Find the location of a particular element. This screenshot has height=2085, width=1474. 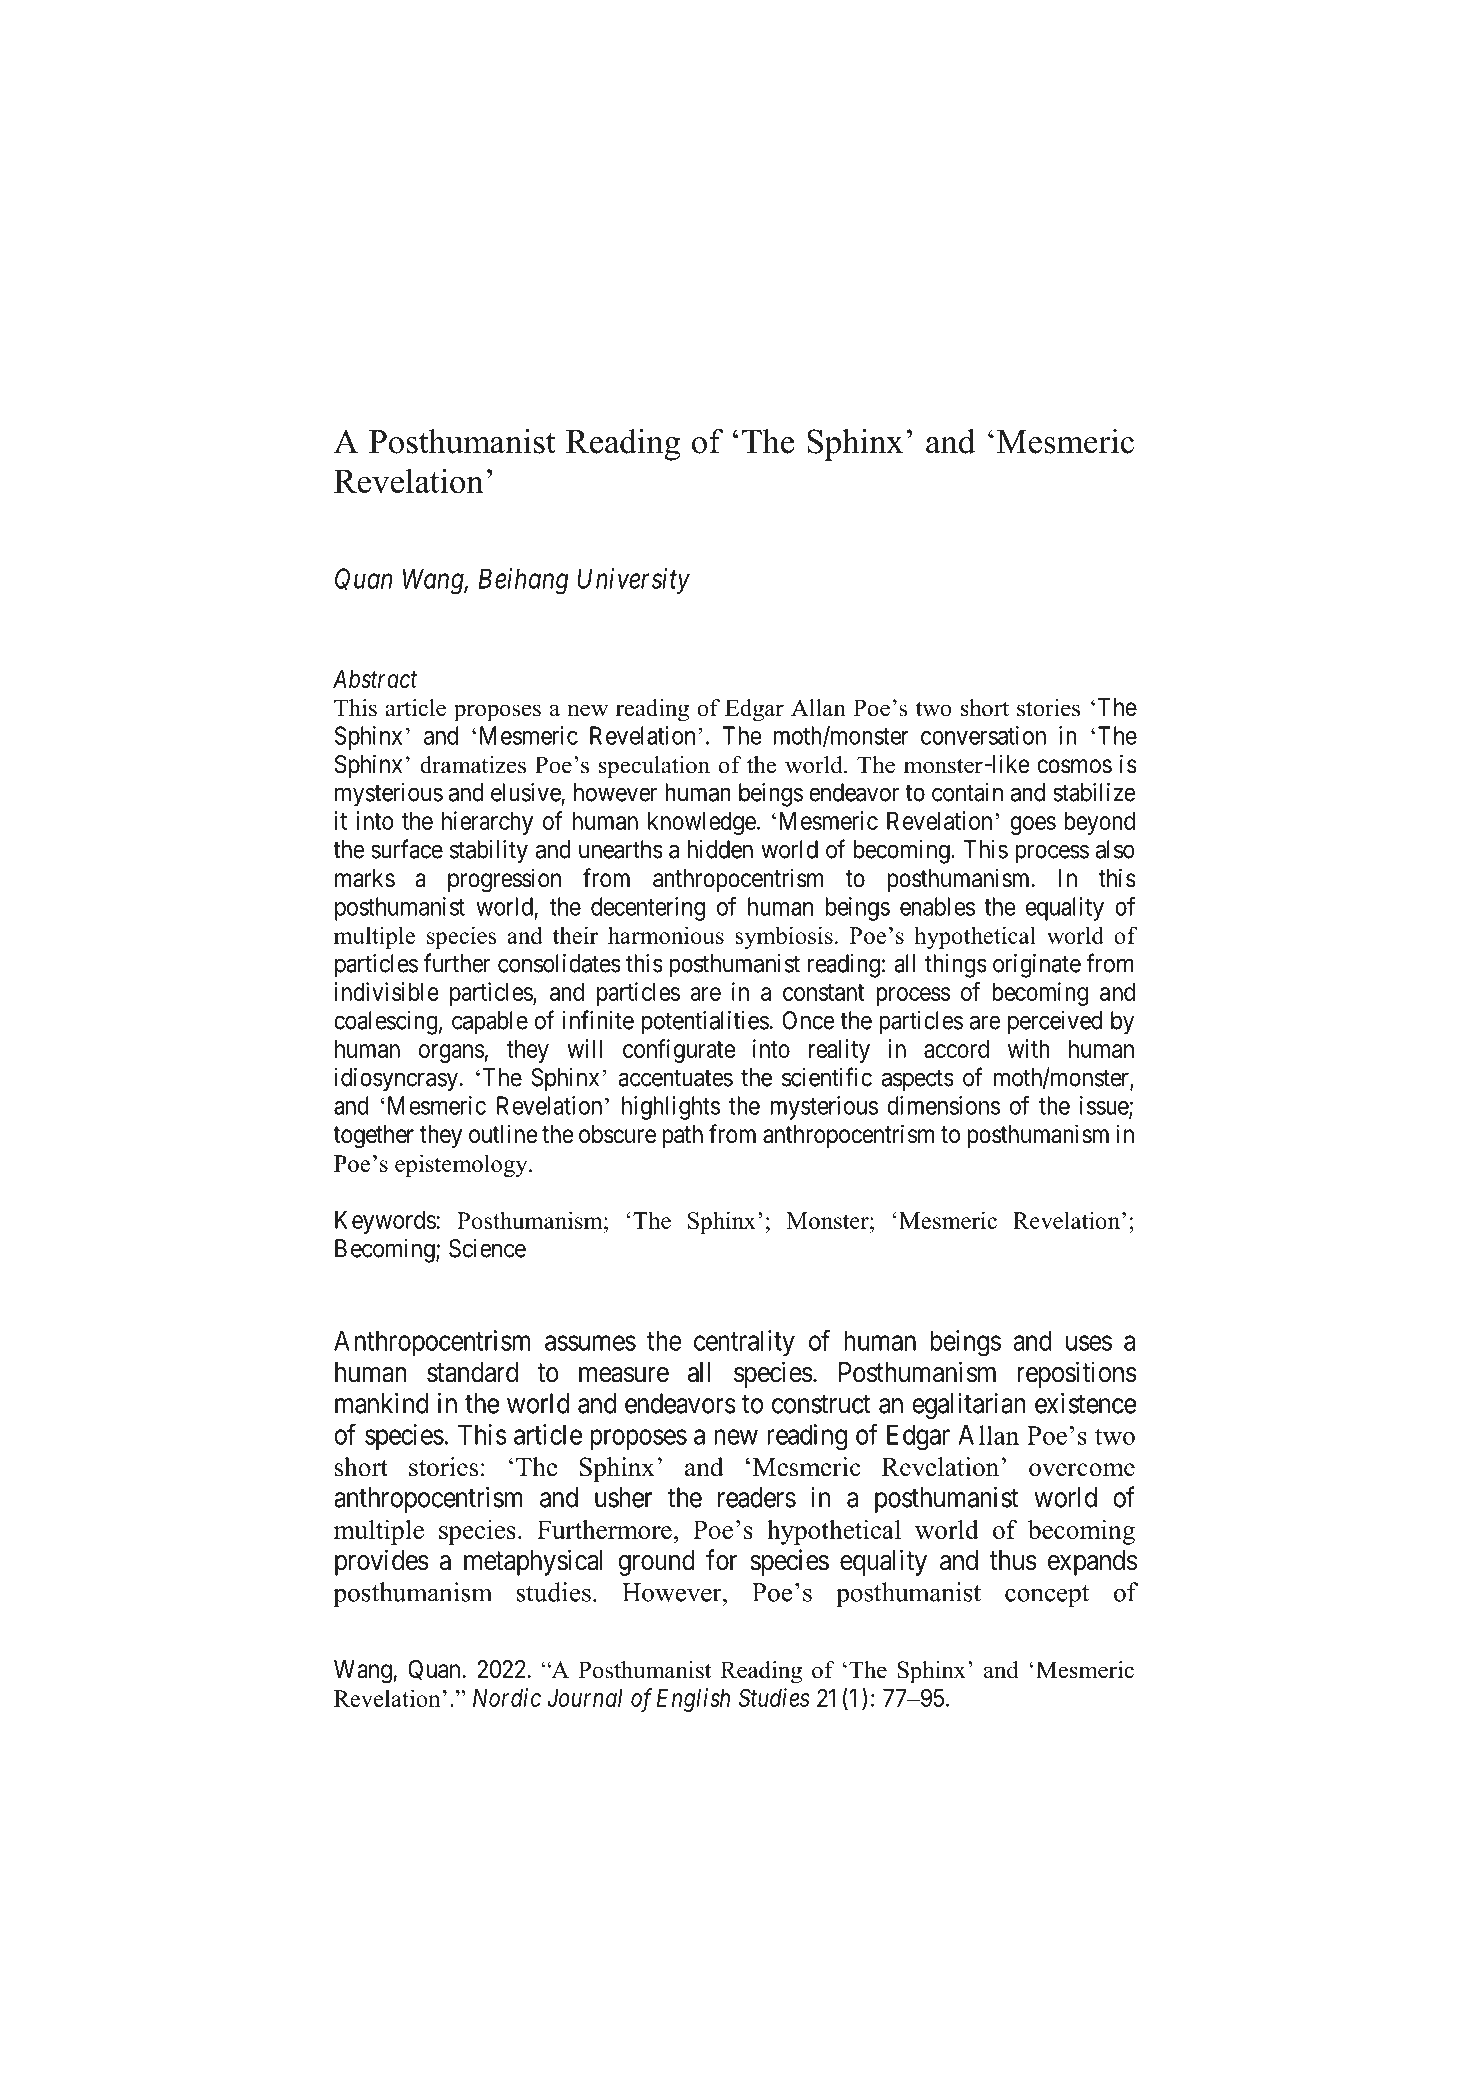

Nordic is located at coordinates (507, 1697).
